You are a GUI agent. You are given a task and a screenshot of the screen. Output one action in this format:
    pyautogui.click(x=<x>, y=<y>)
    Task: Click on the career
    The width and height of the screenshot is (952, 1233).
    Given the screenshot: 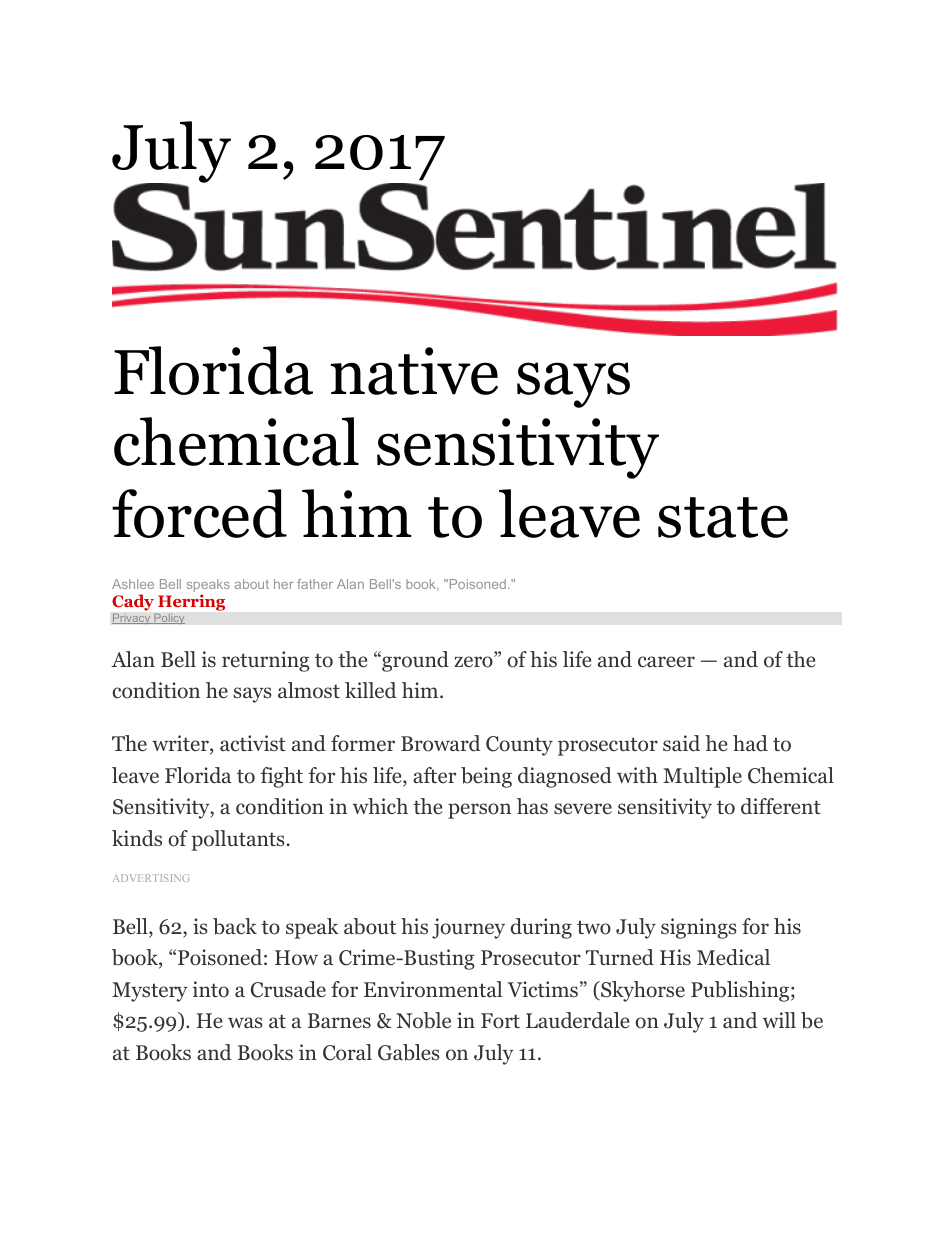 What is the action you would take?
    pyautogui.click(x=666, y=662)
